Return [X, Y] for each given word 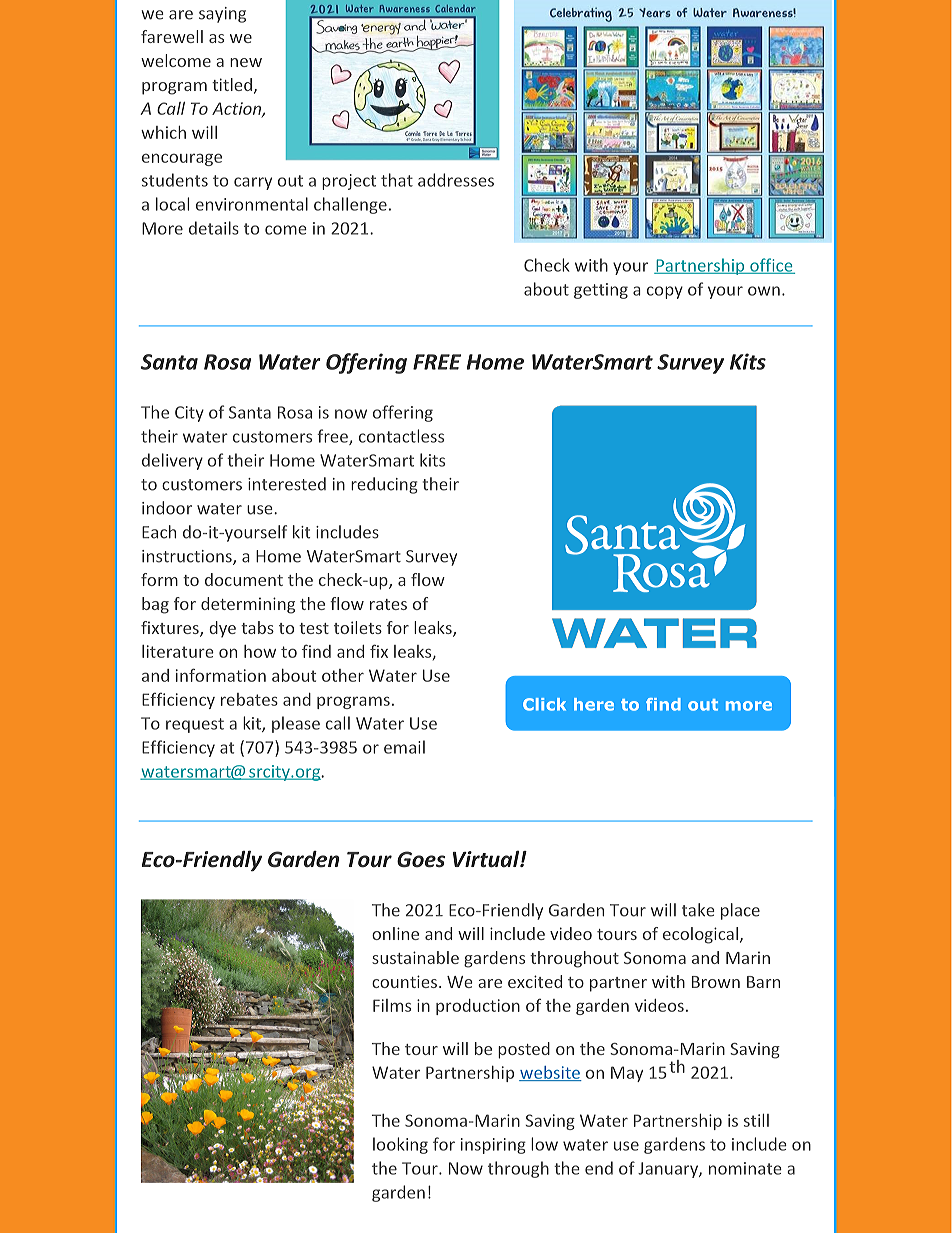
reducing [384, 485]
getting [601, 291]
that [397, 180]
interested [287, 484]
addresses [456, 180]
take [698, 910]
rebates [249, 699]
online [395, 933]
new [246, 62]
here [594, 704]
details [214, 228]
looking [400, 1145]
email [404, 747]
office [771, 266]
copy [665, 292]
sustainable [415, 957]
